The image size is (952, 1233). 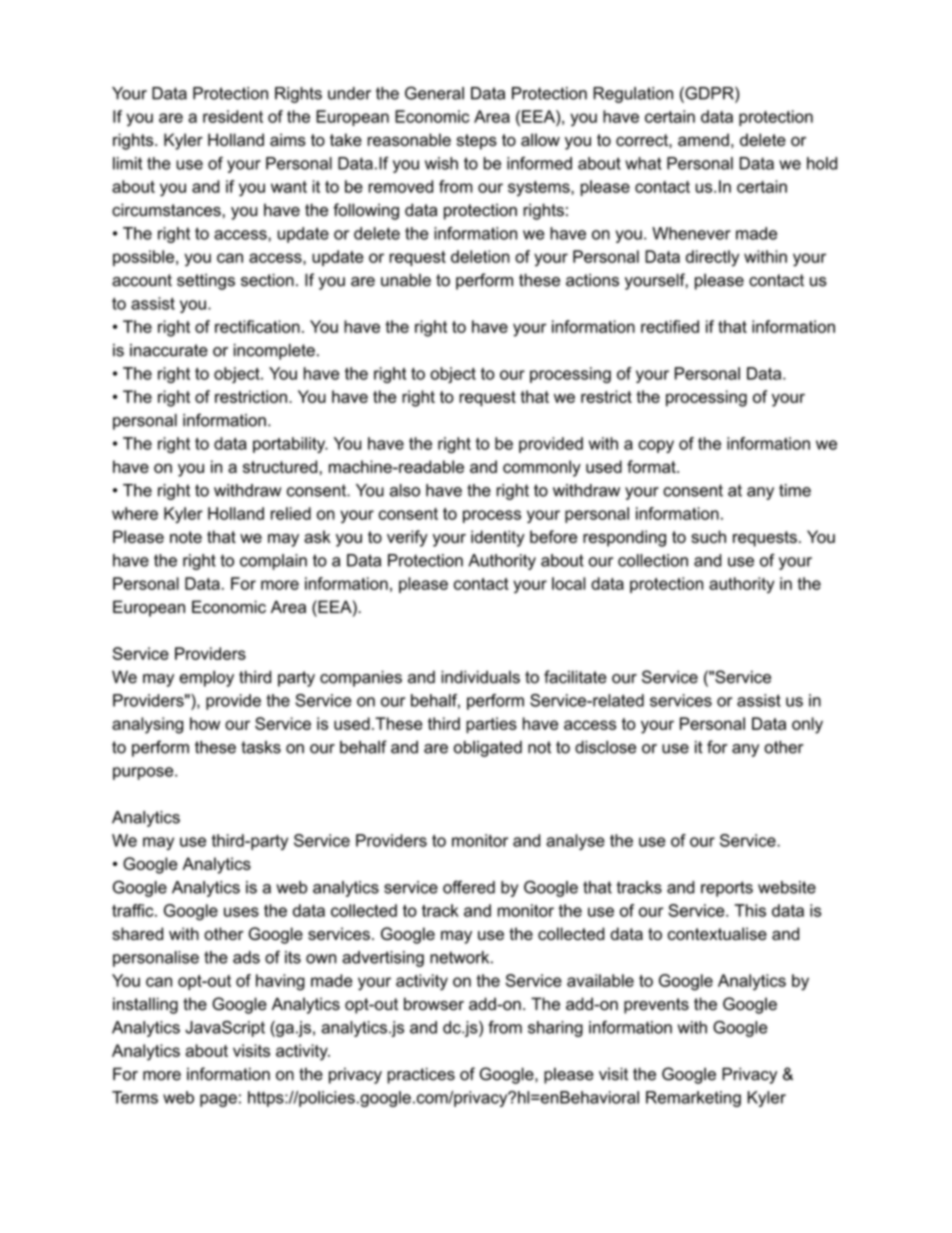 I want to click on also, so click(x=405, y=490).
